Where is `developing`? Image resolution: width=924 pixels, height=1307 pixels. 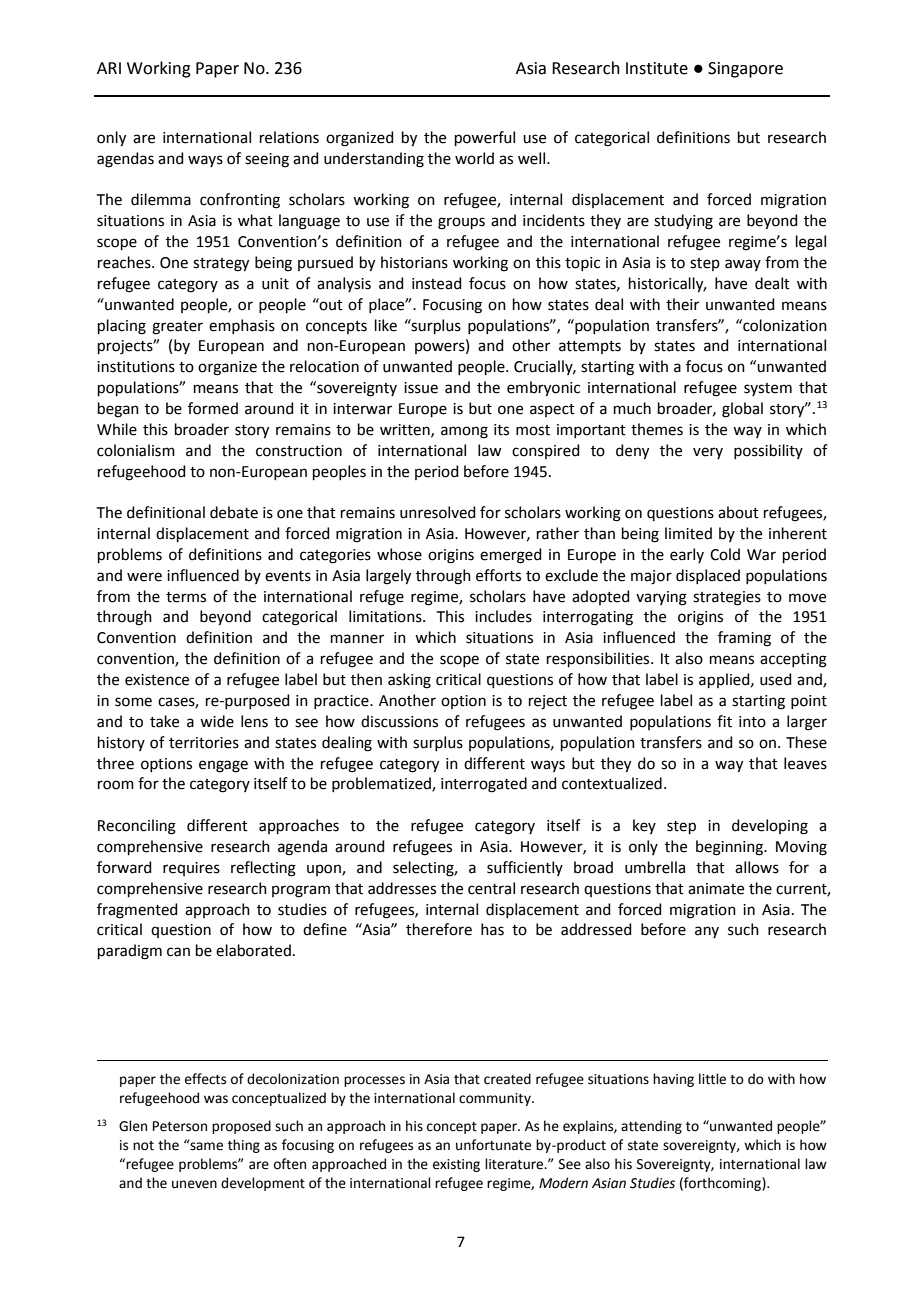 developing is located at coordinates (770, 827).
